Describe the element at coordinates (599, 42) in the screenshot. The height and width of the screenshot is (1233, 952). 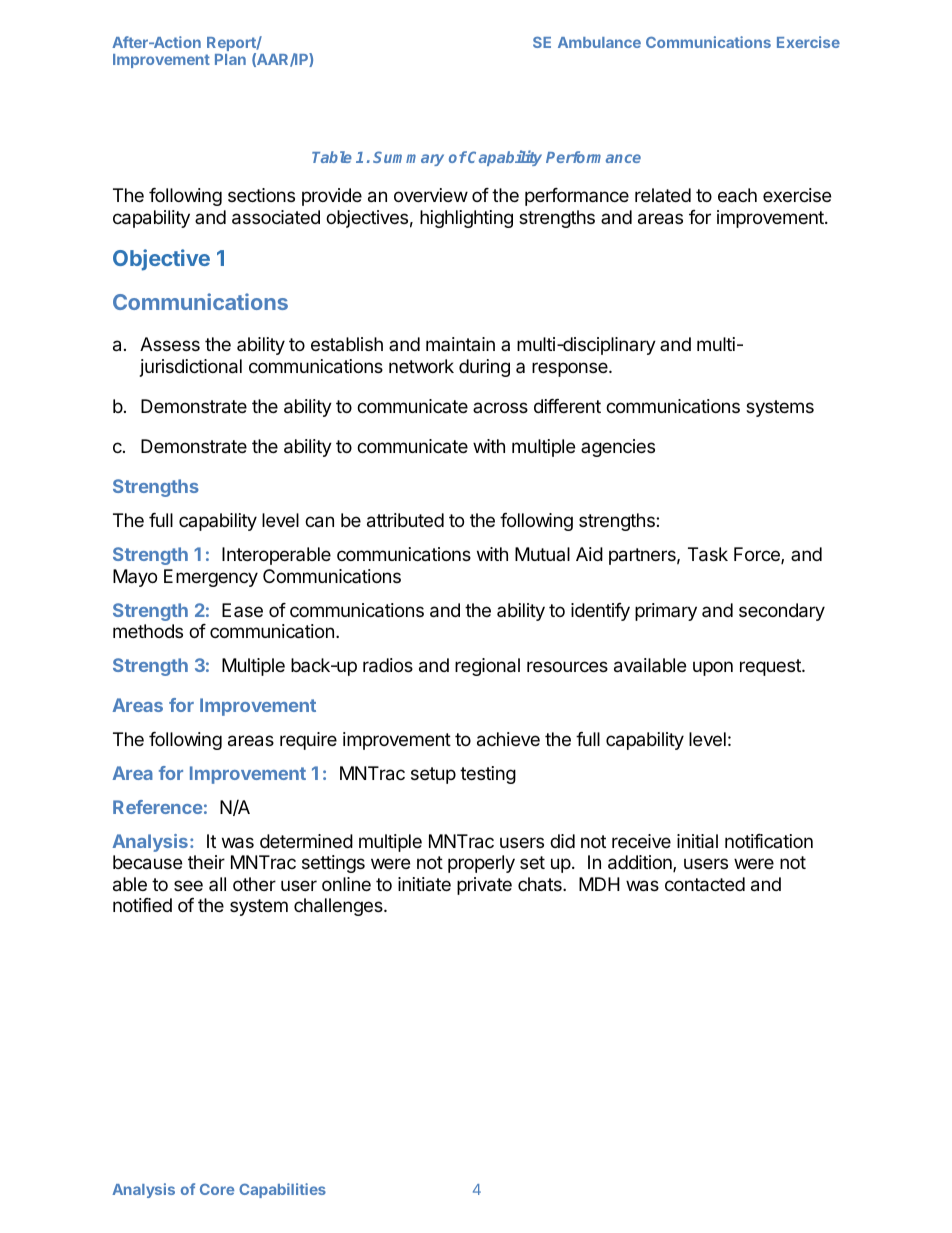
I see `Ambulance` at that location.
